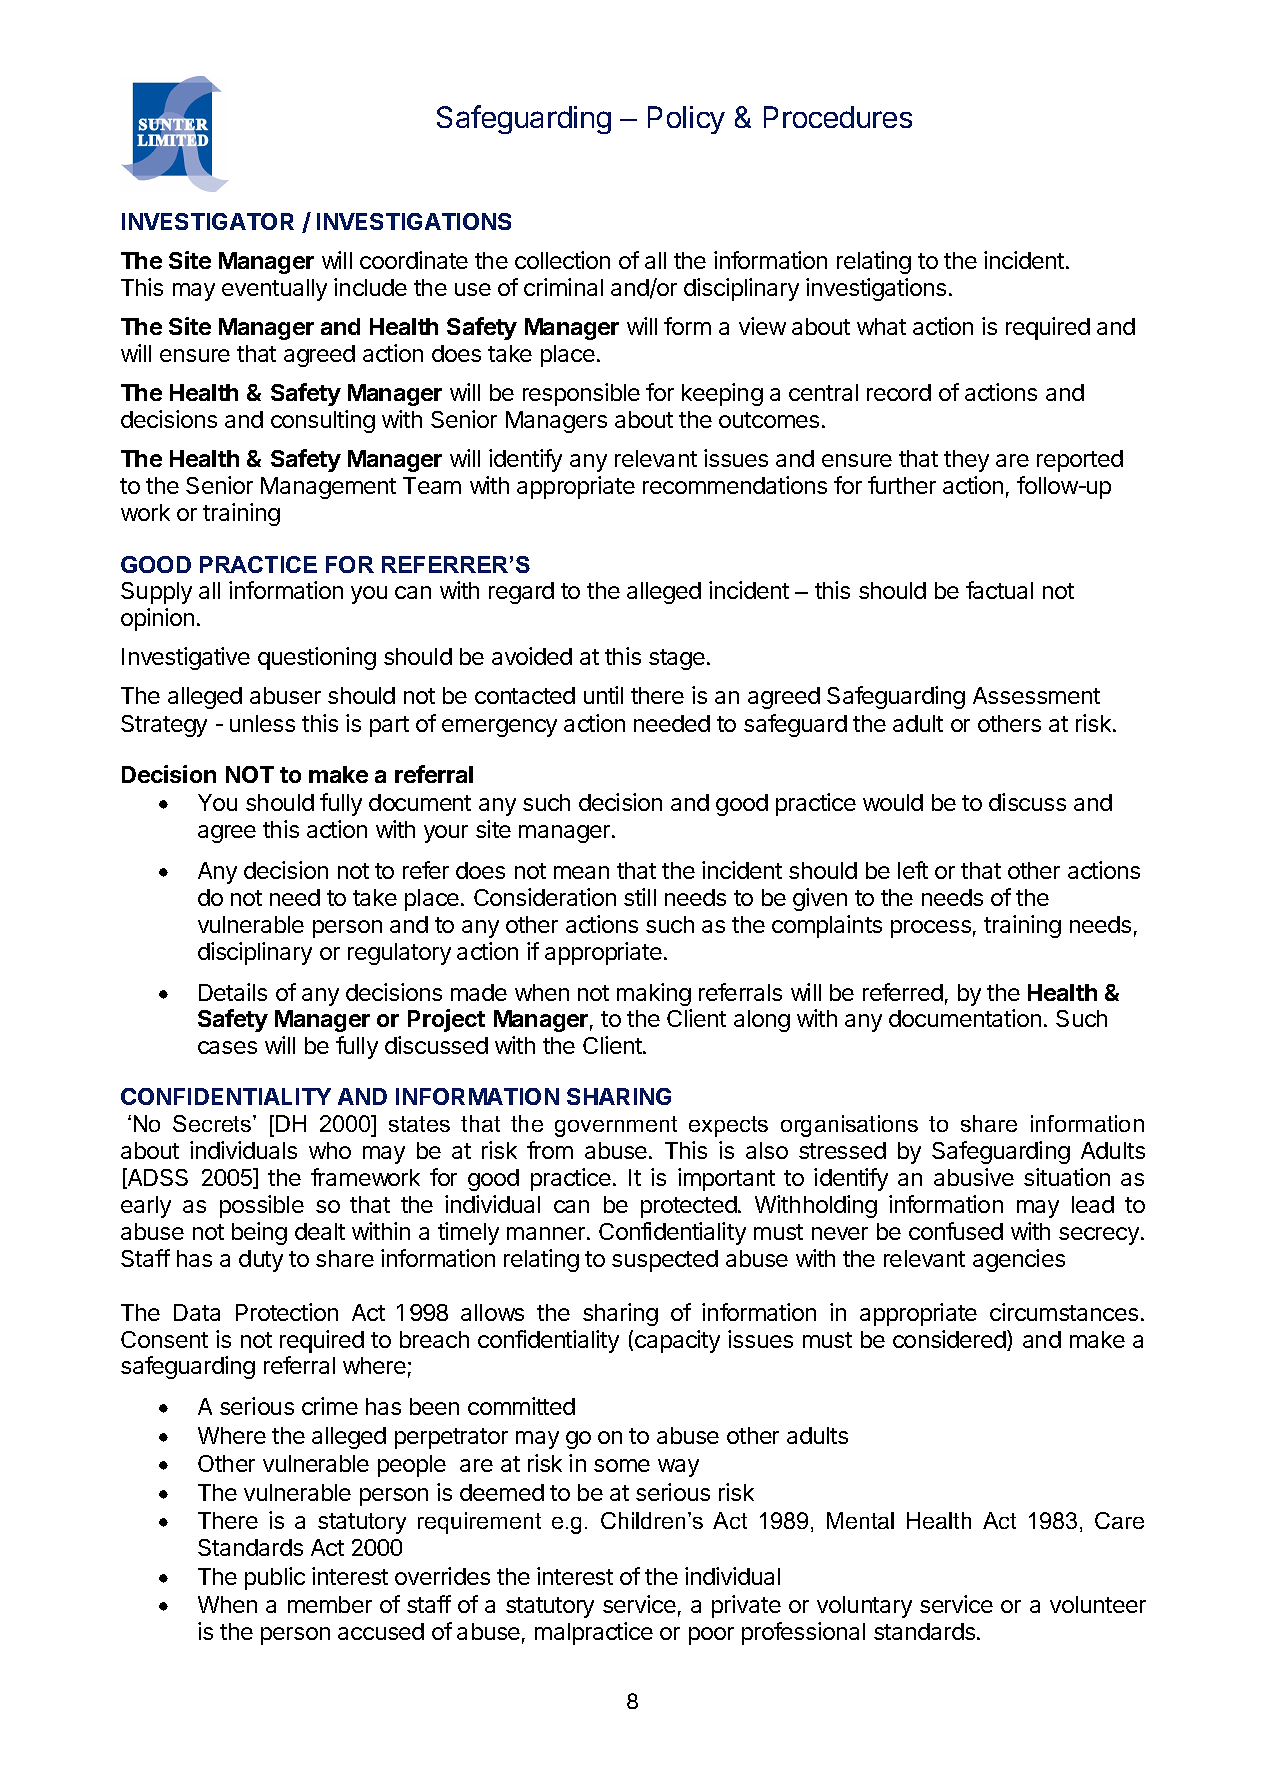  I want to click on Policy, so click(686, 120).
